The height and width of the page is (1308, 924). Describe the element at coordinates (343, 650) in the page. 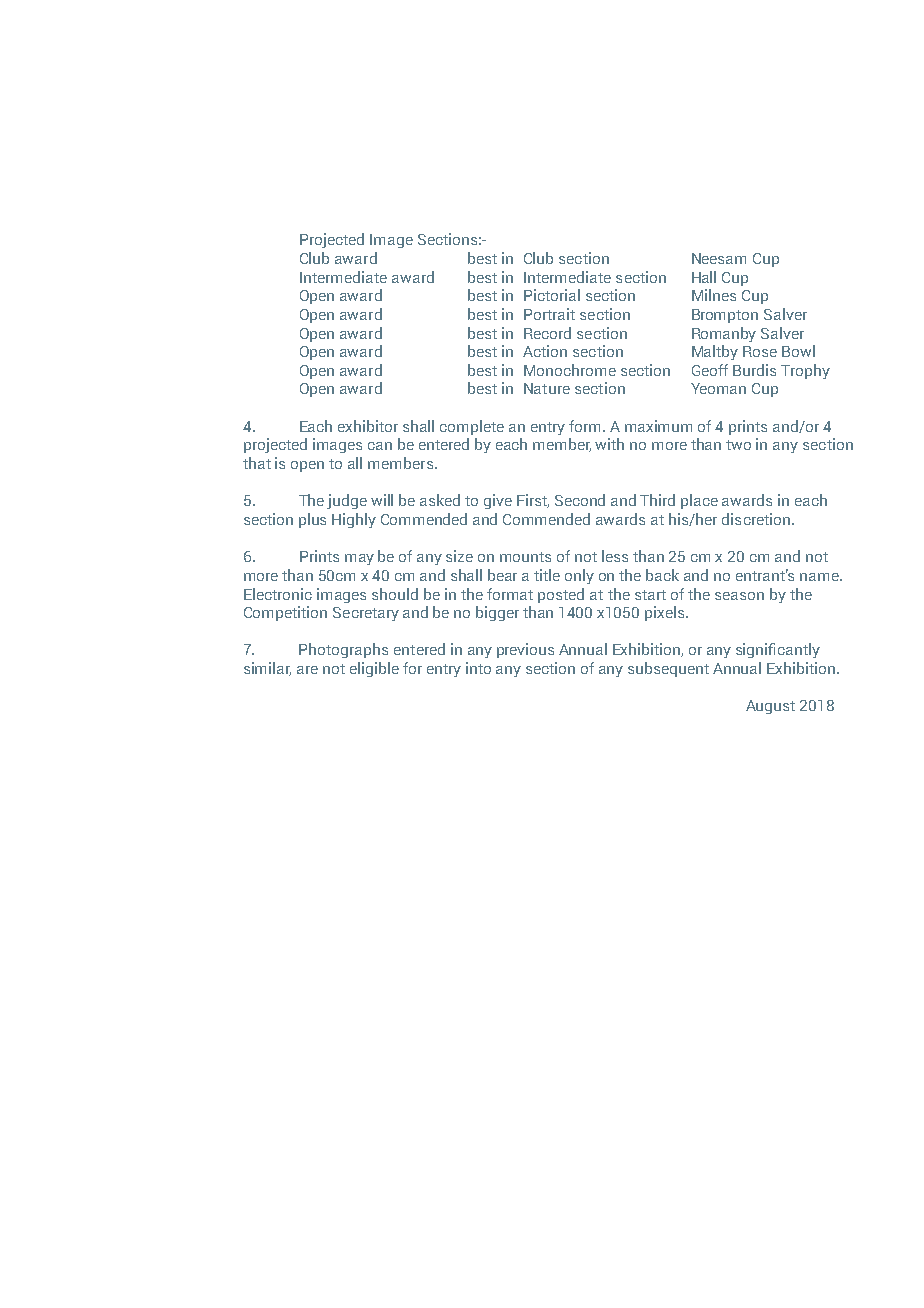

I see `Photographs` at that location.
